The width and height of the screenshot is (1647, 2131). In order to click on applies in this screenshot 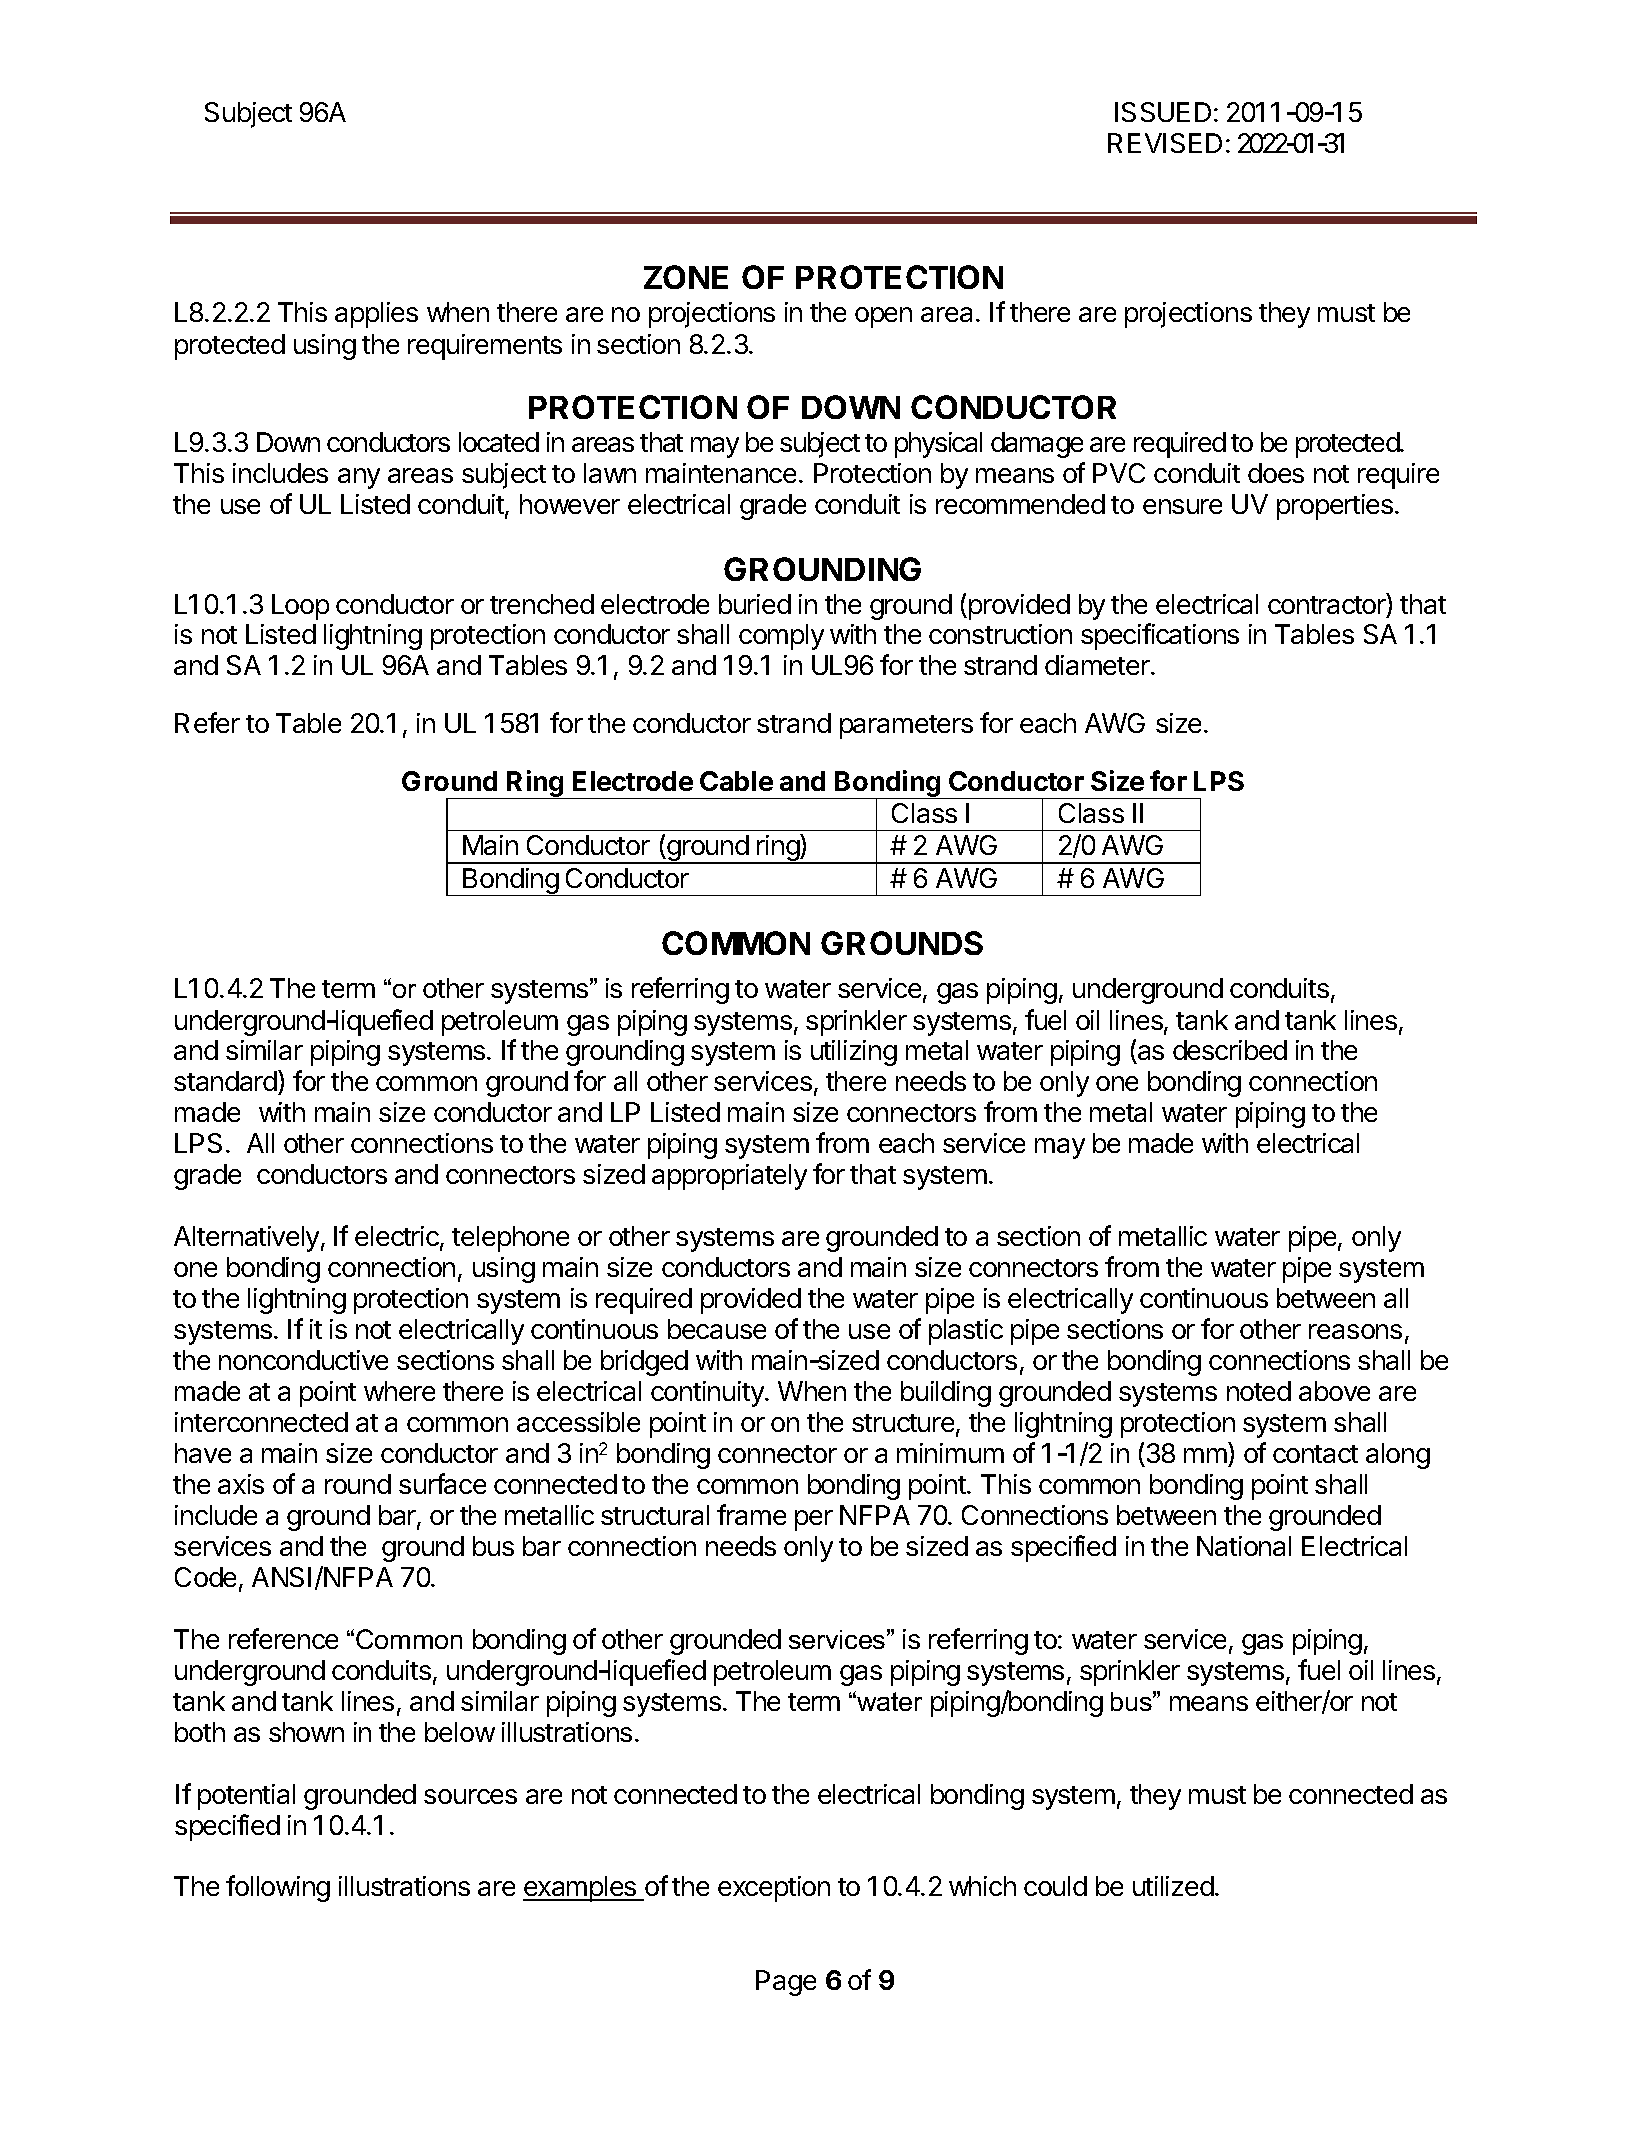, I will do `click(376, 315)`.
